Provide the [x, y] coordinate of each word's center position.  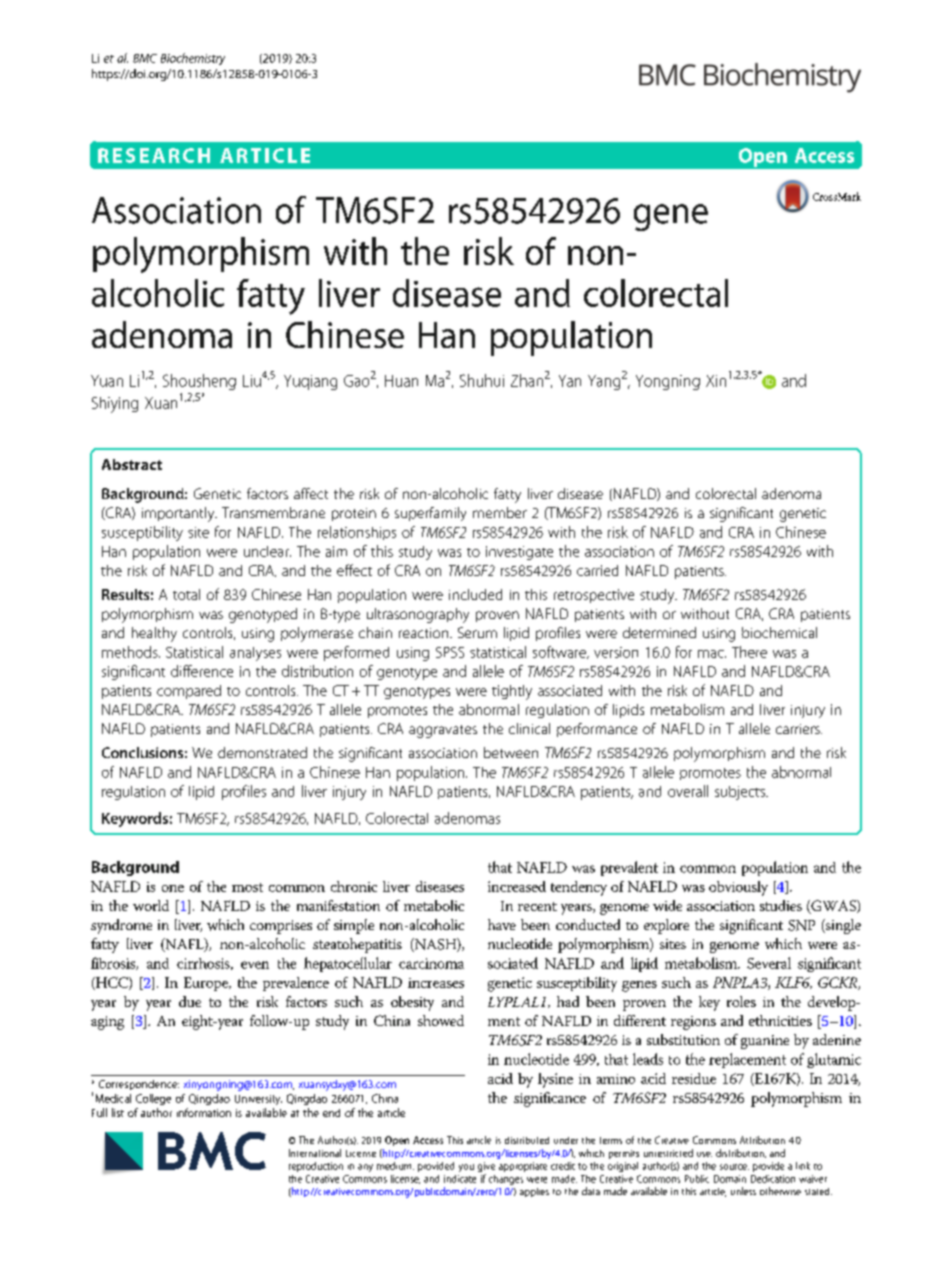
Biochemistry [193, 59]
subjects [741, 793]
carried [597, 570]
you [466, 1168]
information [204, 1112]
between [511, 752]
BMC [145, 58]
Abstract [132, 464]
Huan [401, 381]
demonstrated [262, 752]
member [500, 512]
